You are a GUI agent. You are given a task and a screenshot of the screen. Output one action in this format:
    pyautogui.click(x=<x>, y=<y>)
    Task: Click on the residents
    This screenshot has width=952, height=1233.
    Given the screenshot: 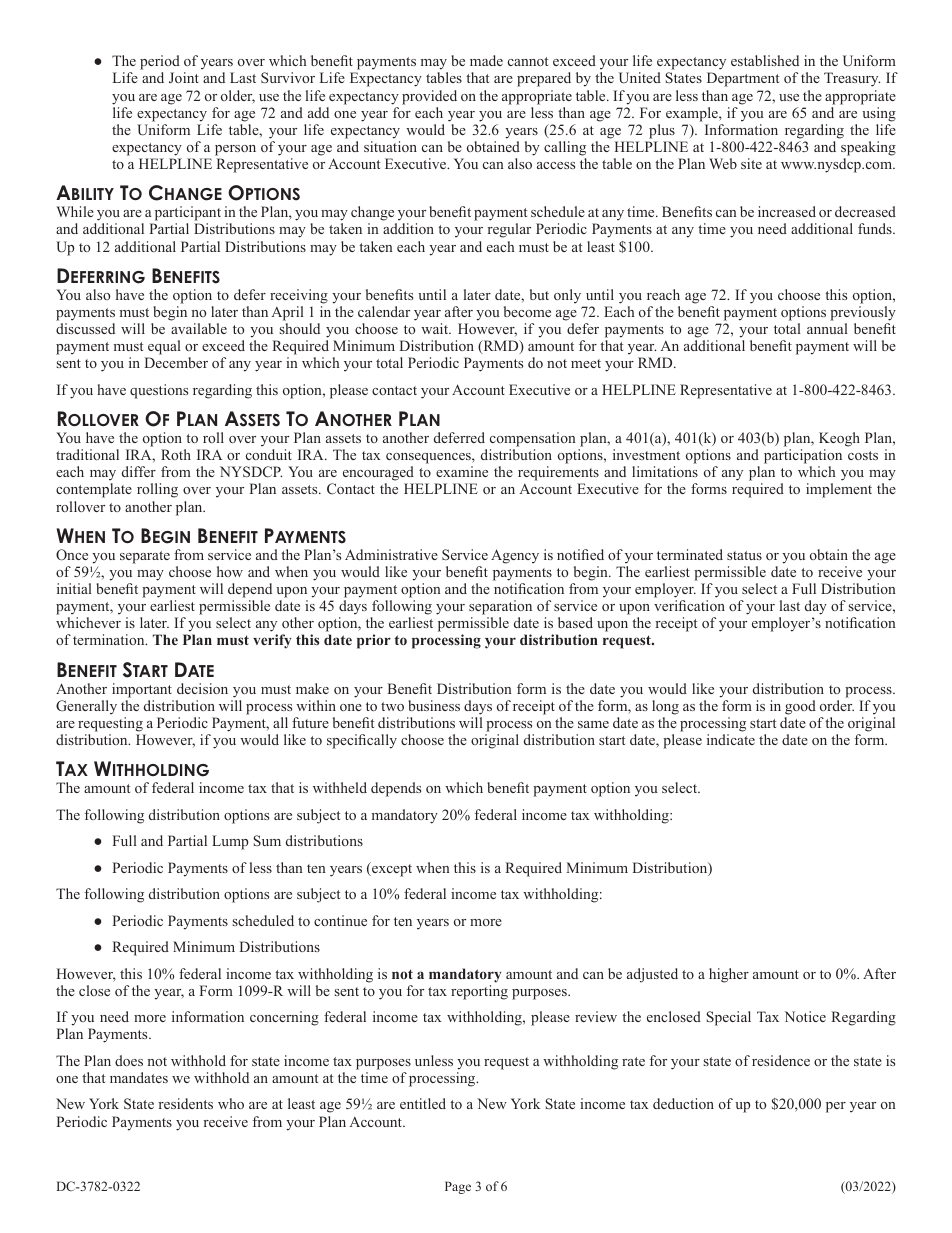 What is the action you would take?
    pyautogui.click(x=185, y=1103)
